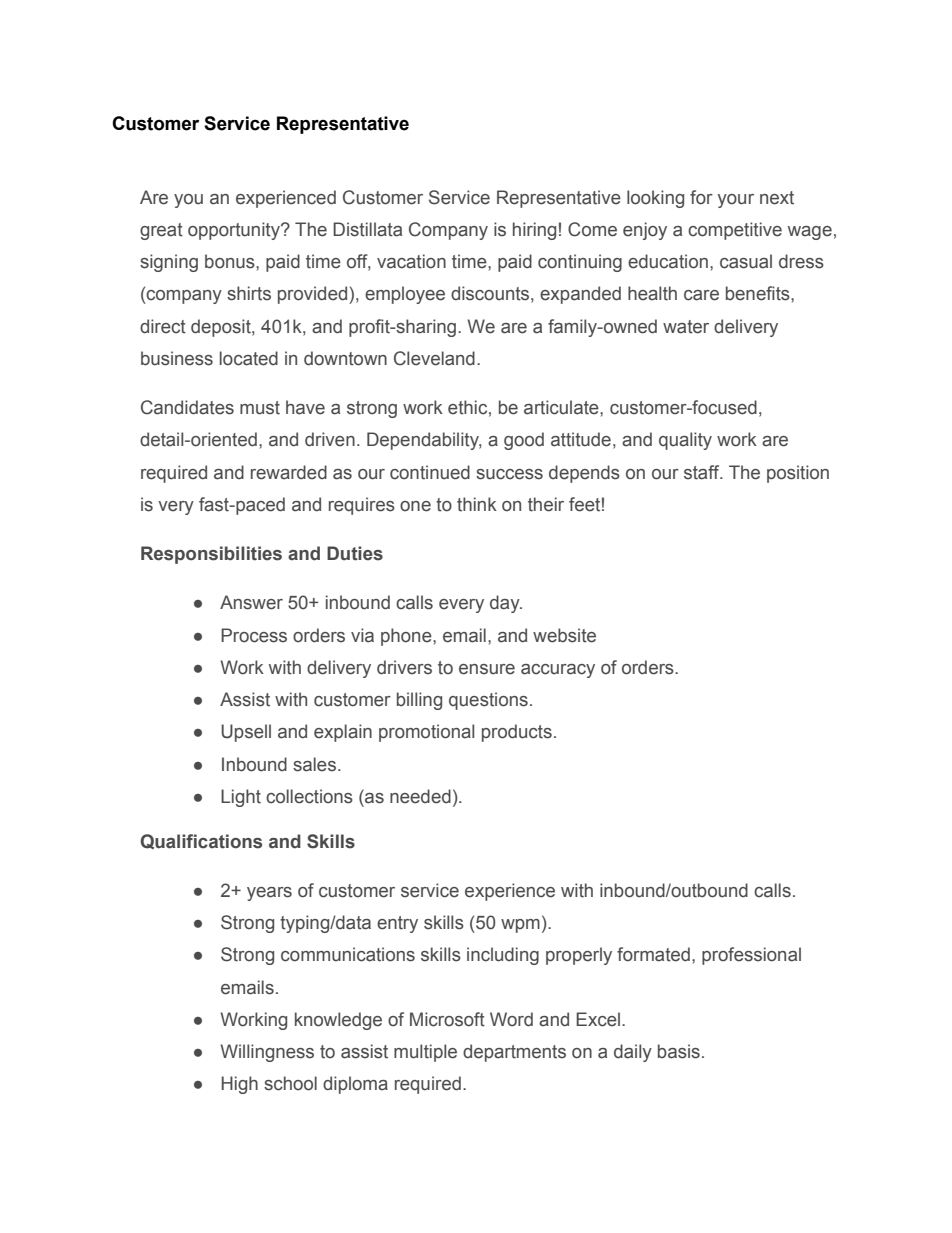 The height and width of the document is (1233, 952). Describe the element at coordinates (735, 231) in the document. I see `competitive` at that location.
